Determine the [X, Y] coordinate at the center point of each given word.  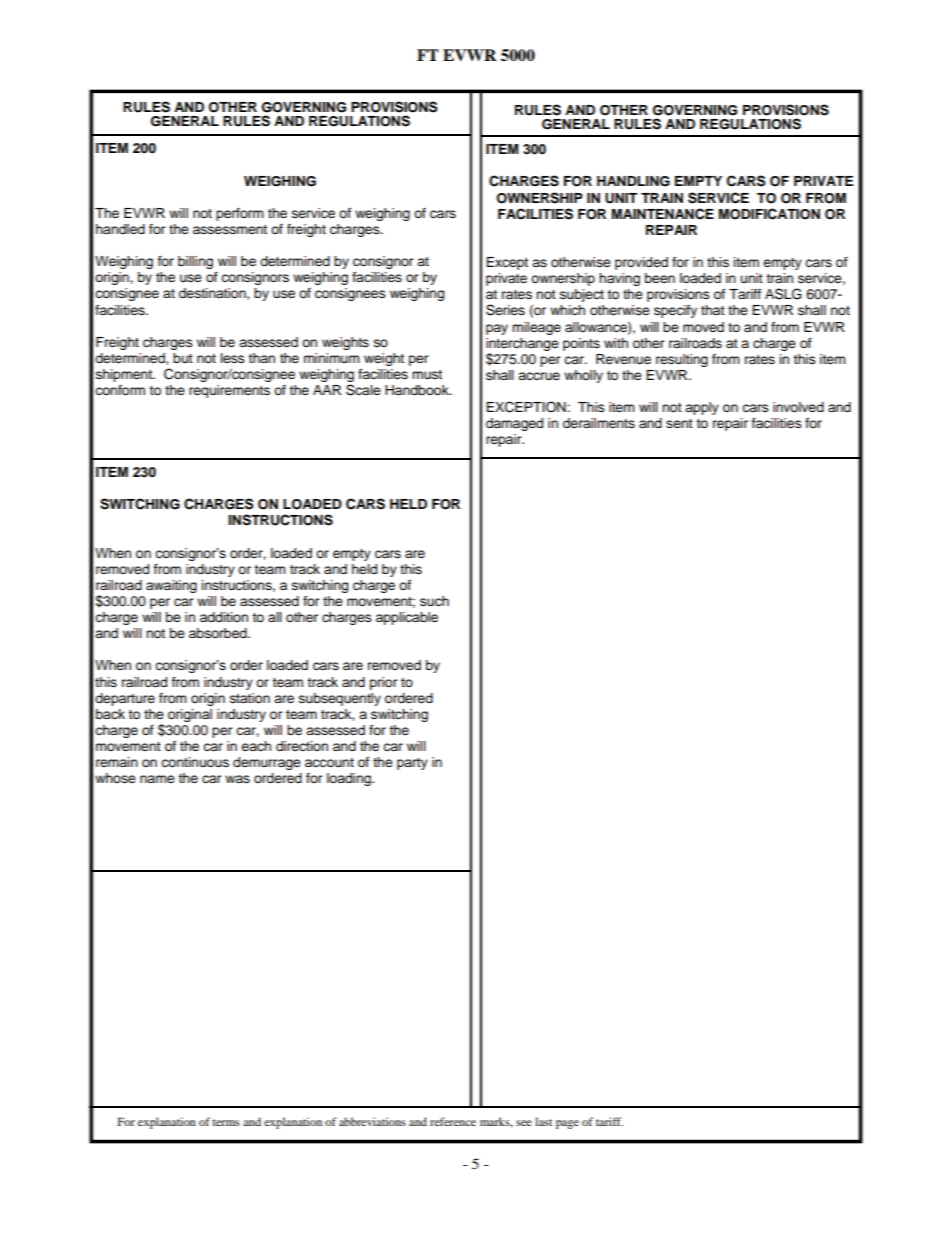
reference [453, 1121]
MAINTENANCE [663, 214]
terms [226, 1122]
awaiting [171, 586]
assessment [230, 229]
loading [350, 779]
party [412, 764]
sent [679, 424]
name [157, 779]
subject [582, 295]
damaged [514, 424]
